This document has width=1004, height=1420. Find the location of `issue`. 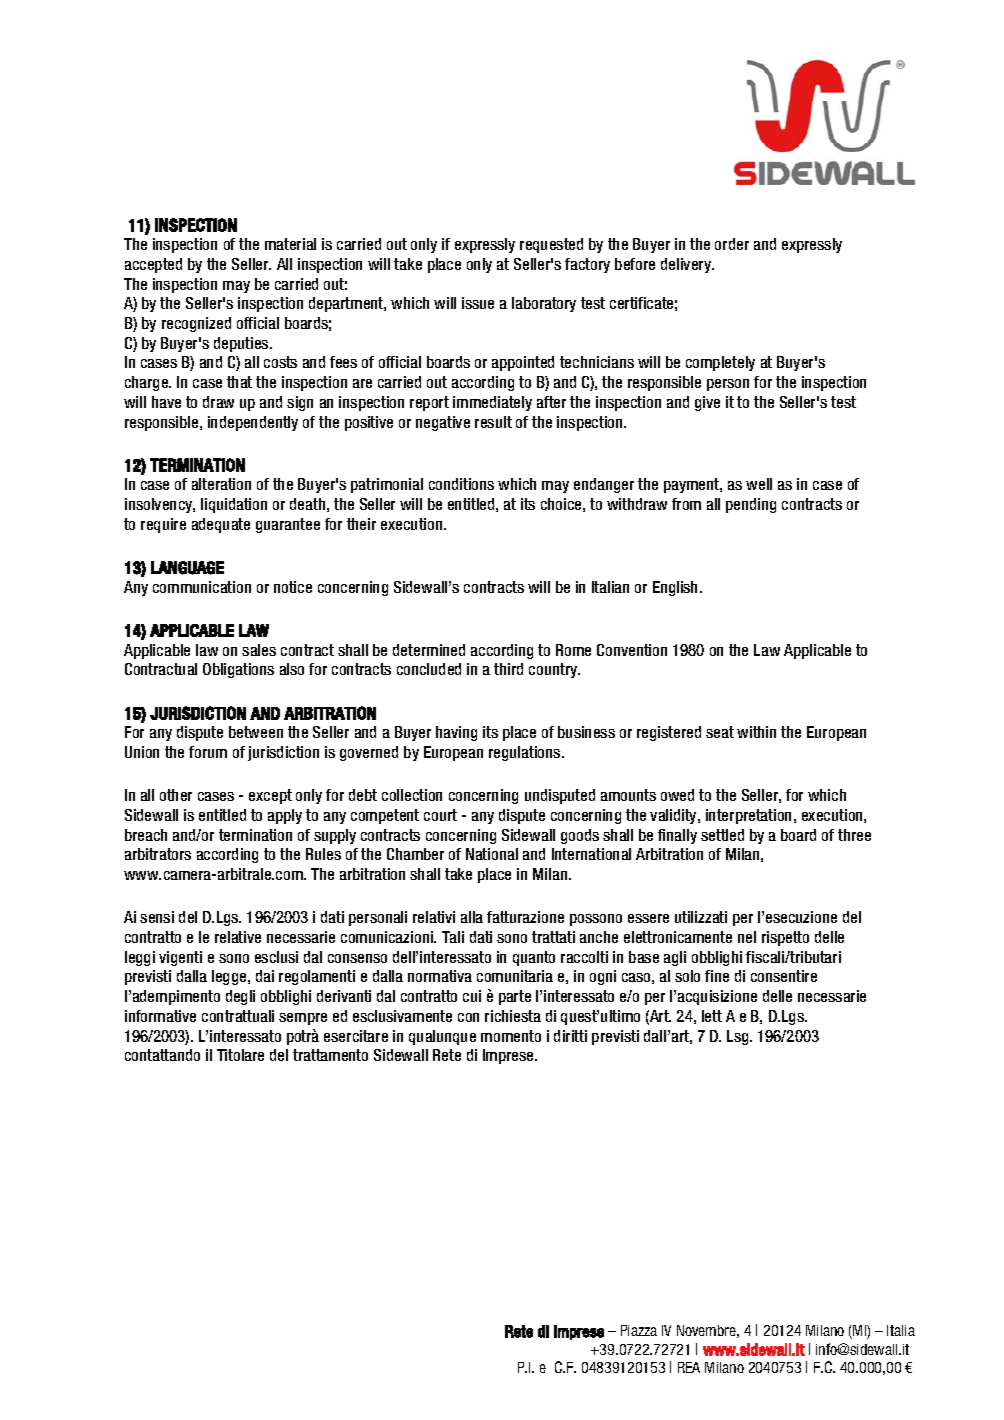

issue is located at coordinates (478, 303).
